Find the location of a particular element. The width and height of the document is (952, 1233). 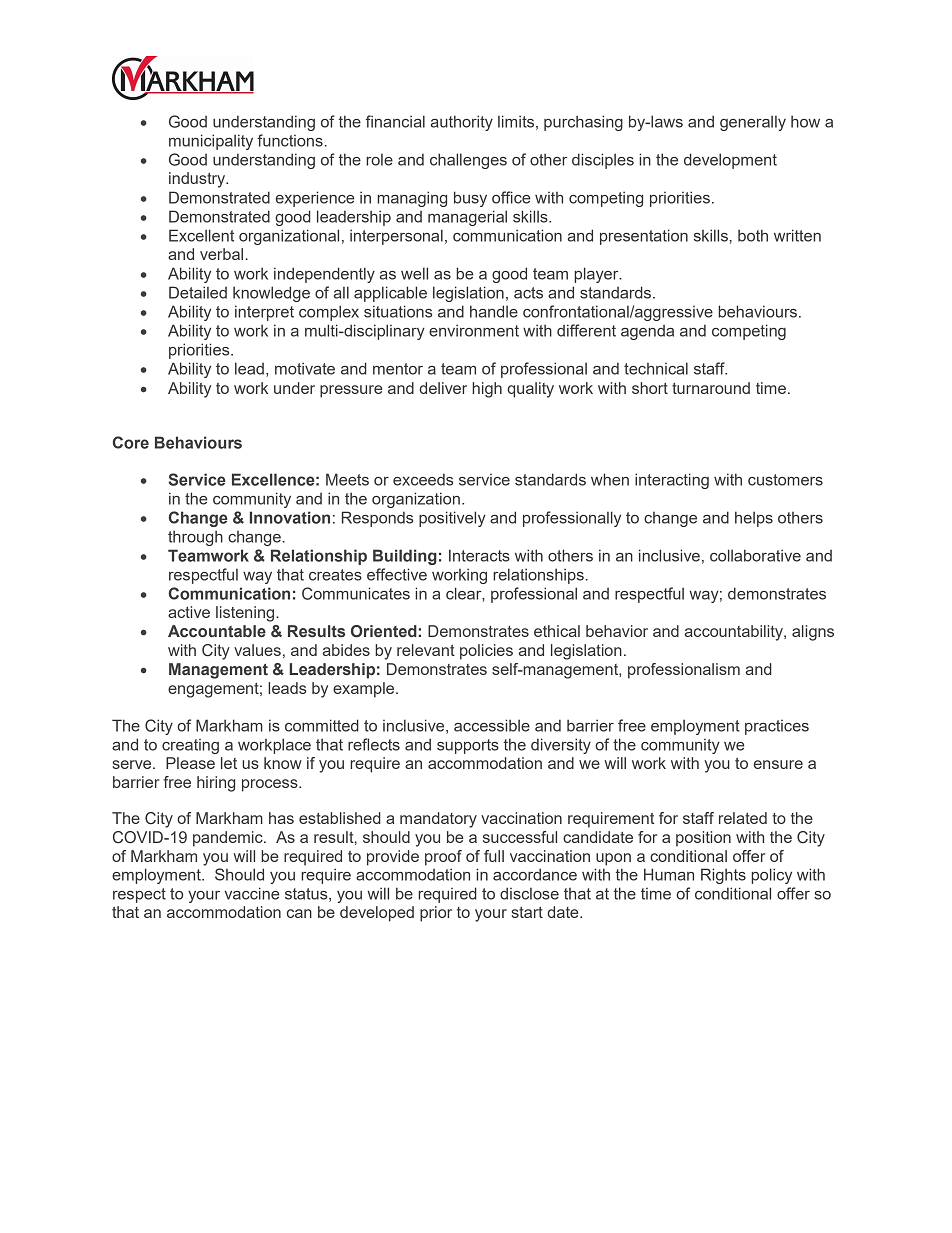

agenda is located at coordinates (647, 332).
